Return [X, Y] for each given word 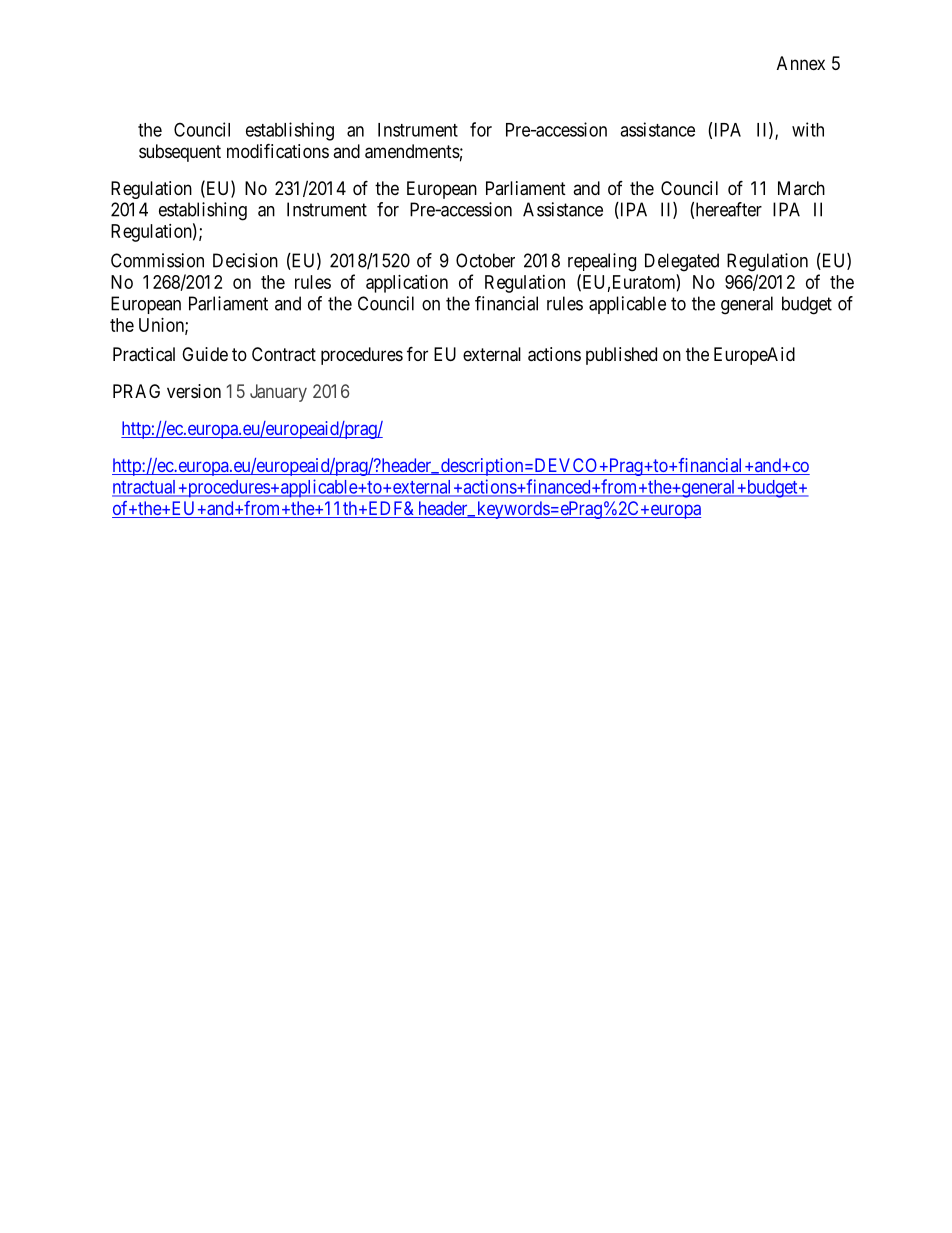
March [801, 188]
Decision [245, 260]
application [407, 284]
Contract [284, 354]
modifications [278, 151]
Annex [801, 63]
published [621, 356]
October [485, 260]
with [808, 129]
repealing [602, 262]
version [194, 391]
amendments [412, 151]
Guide [205, 354]
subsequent [180, 153]
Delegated [682, 262]
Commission [157, 260]
